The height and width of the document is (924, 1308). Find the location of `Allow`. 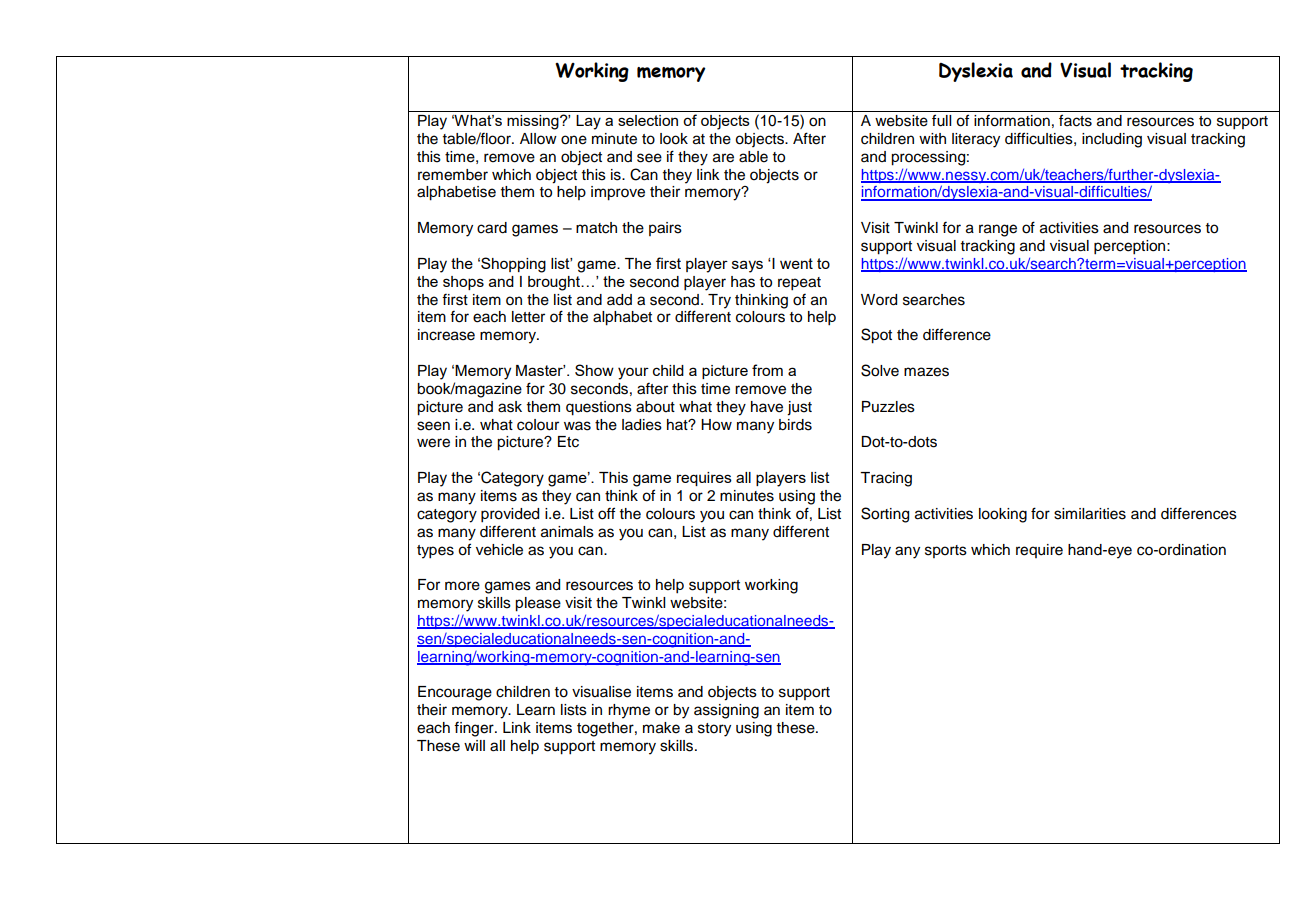

Allow is located at coordinates (538, 139).
